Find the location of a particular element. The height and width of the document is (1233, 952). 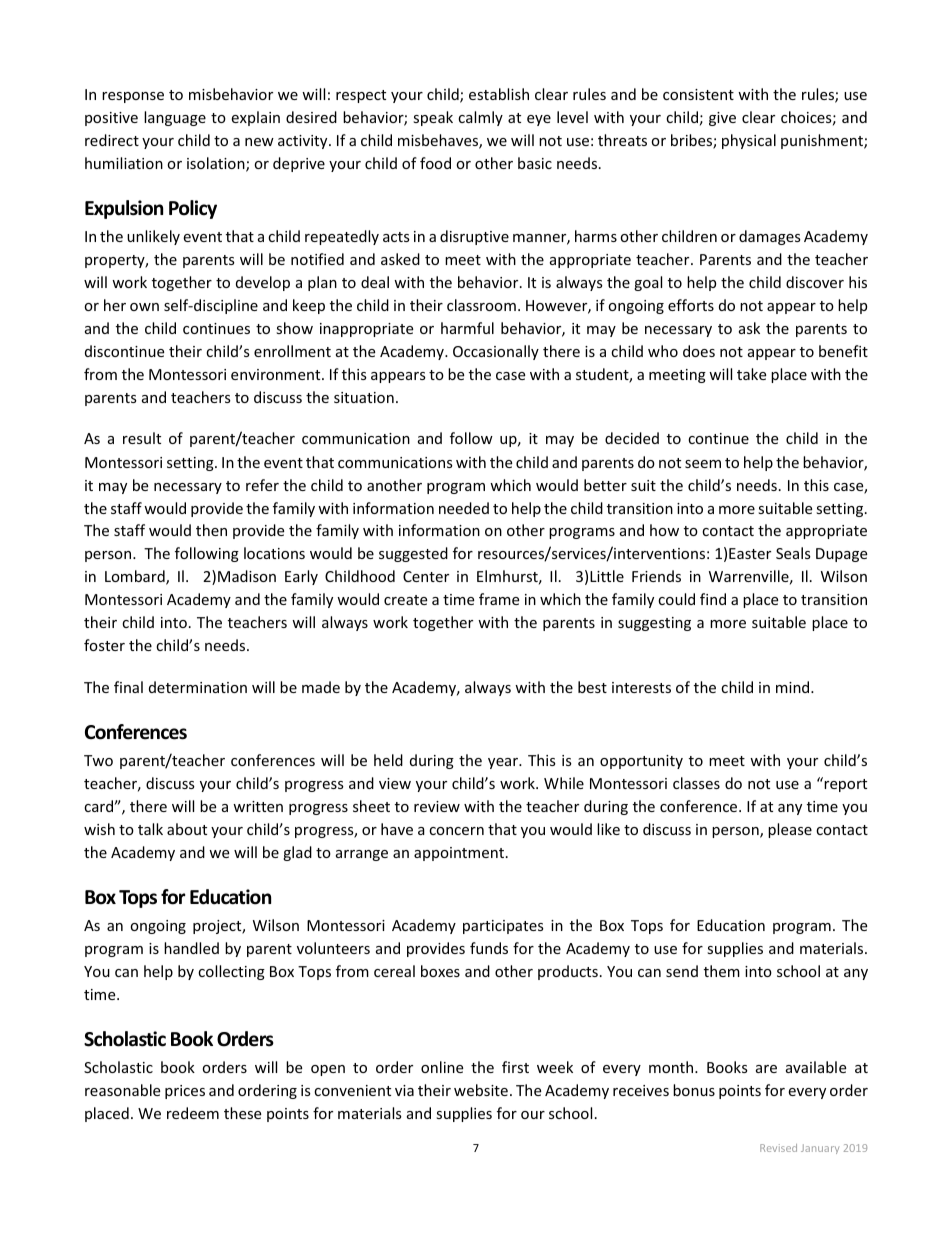

language is located at coordinates (175, 118).
